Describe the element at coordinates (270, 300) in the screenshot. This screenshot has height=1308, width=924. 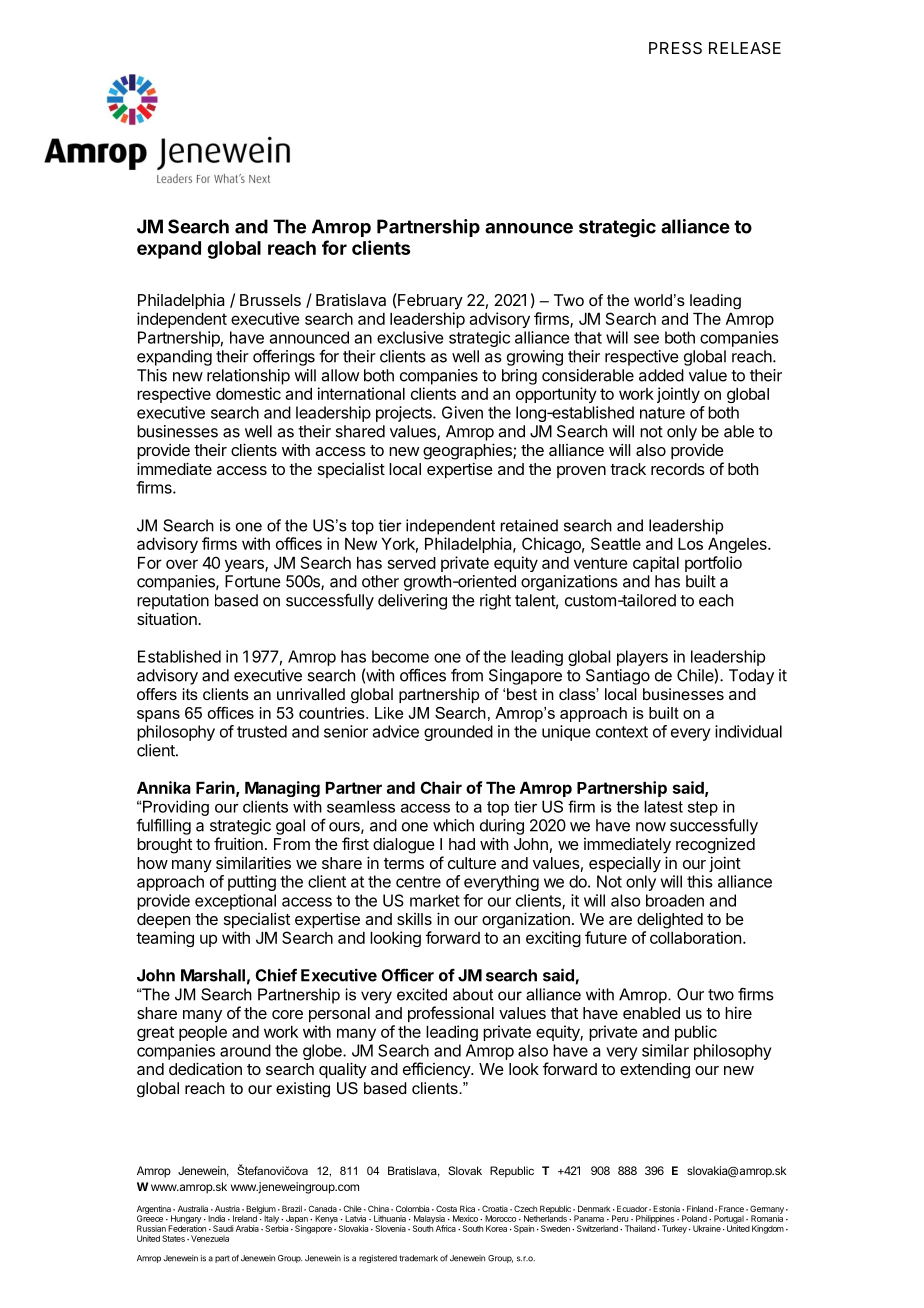
I see `Brussels` at that location.
